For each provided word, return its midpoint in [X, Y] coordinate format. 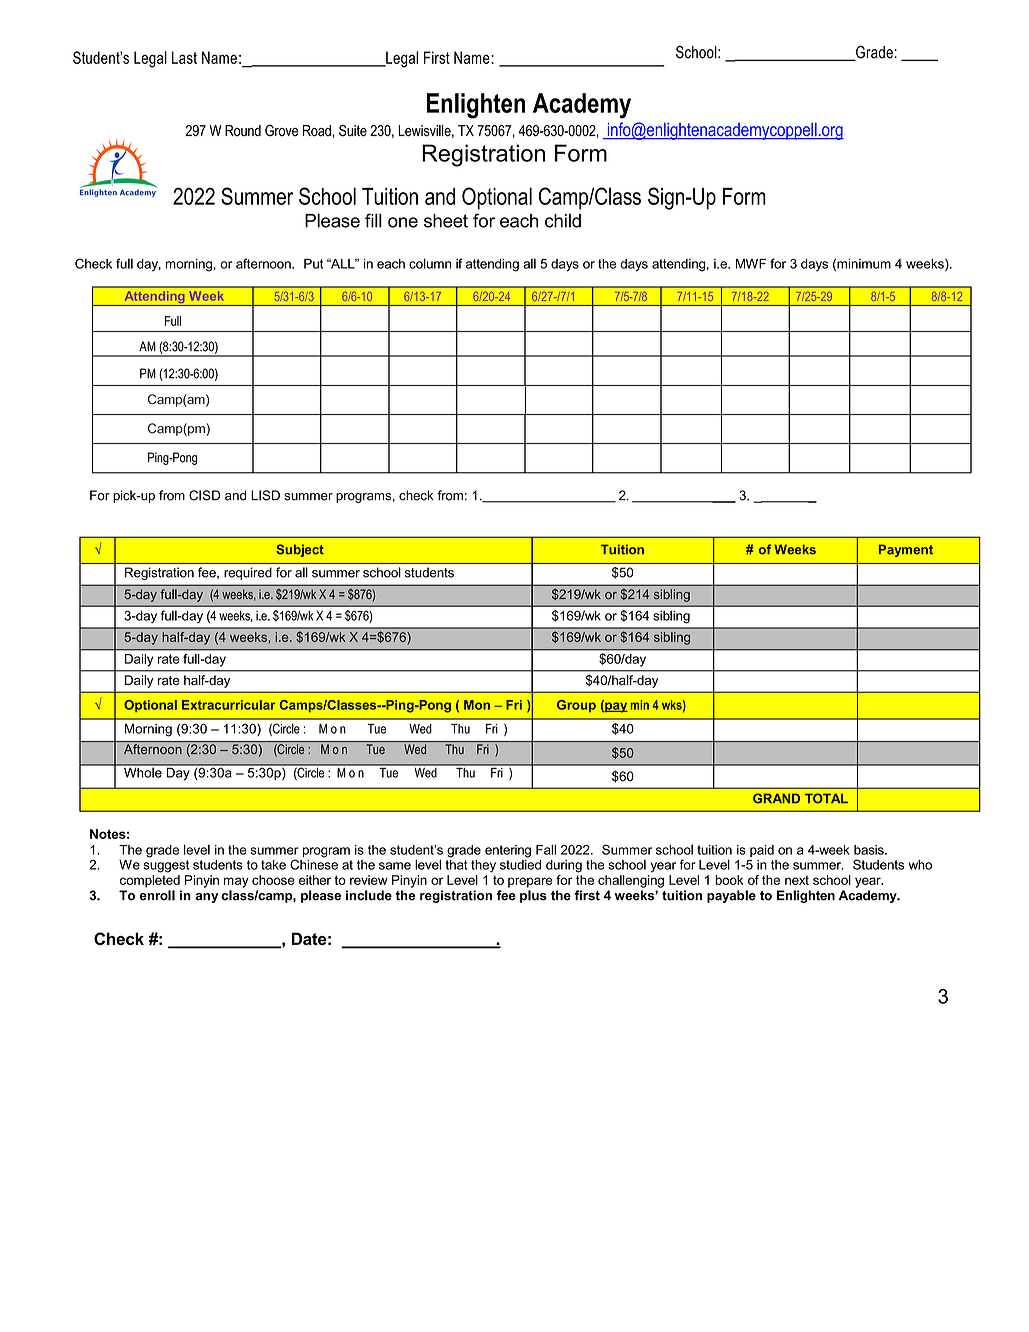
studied [520, 863]
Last [184, 57]
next [797, 880]
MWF [751, 264]
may [236, 882]
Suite [353, 131]
